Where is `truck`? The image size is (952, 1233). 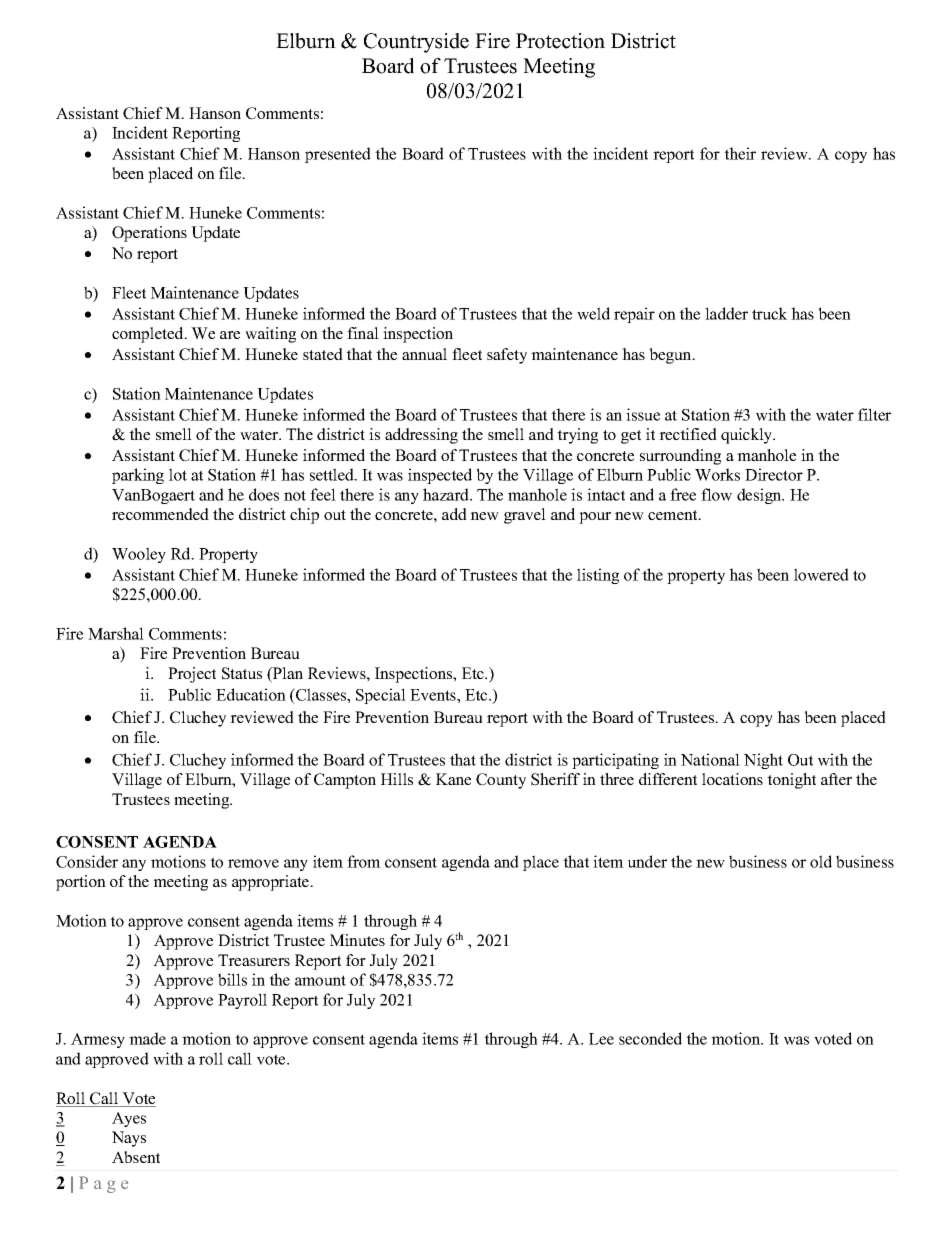
truck is located at coordinates (769, 313).
